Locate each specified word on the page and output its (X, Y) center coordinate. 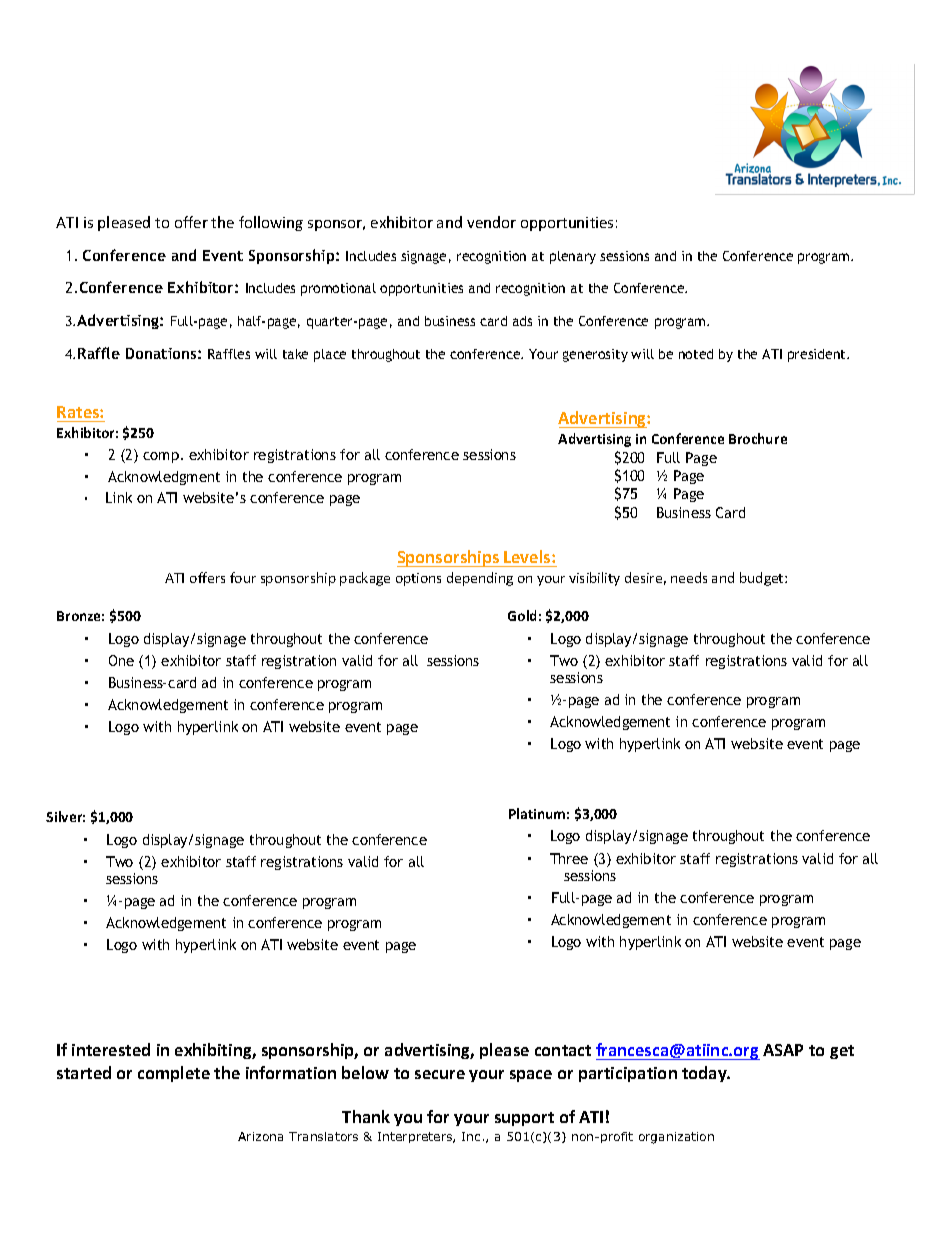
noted (696, 354)
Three (569, 858)
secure (440, 1074)
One (121, 660)
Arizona (260, 1136)
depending (480, 579)
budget (763, 579)
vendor (491, 222)
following (271, 223)
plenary (573, 257)
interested (111, 1049)
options (418, 579)
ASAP (783, 1050)
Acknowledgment (164, 478)
